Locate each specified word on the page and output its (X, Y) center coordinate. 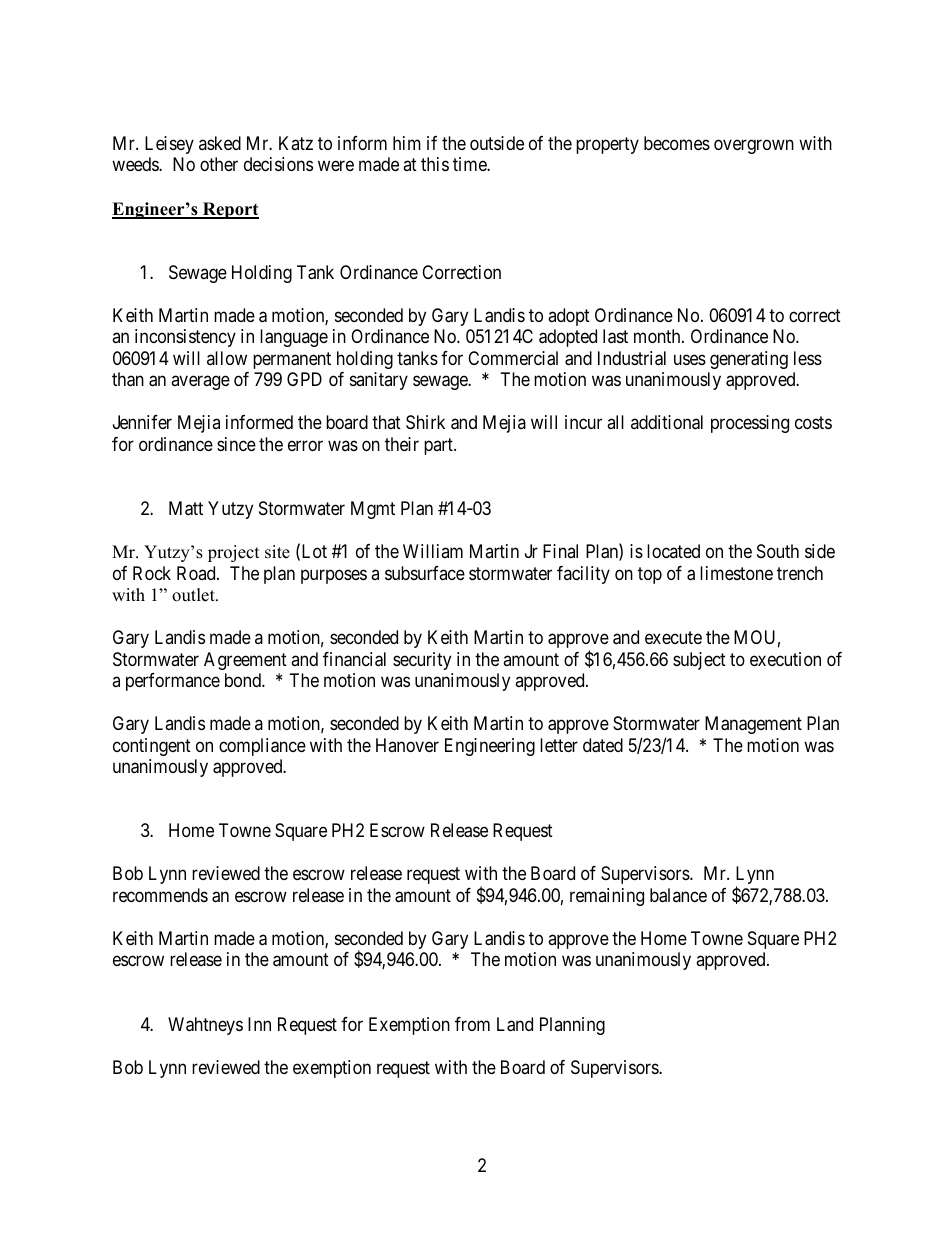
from (472, 1024)
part (439, 446)
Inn (259, 1024)
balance (678, 895)
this (435, 164)
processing (750, 424)
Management (753, 725)
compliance (262, 747)
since (236, 444)
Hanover (407, 745)
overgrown (754, 146)
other (219, 164)
